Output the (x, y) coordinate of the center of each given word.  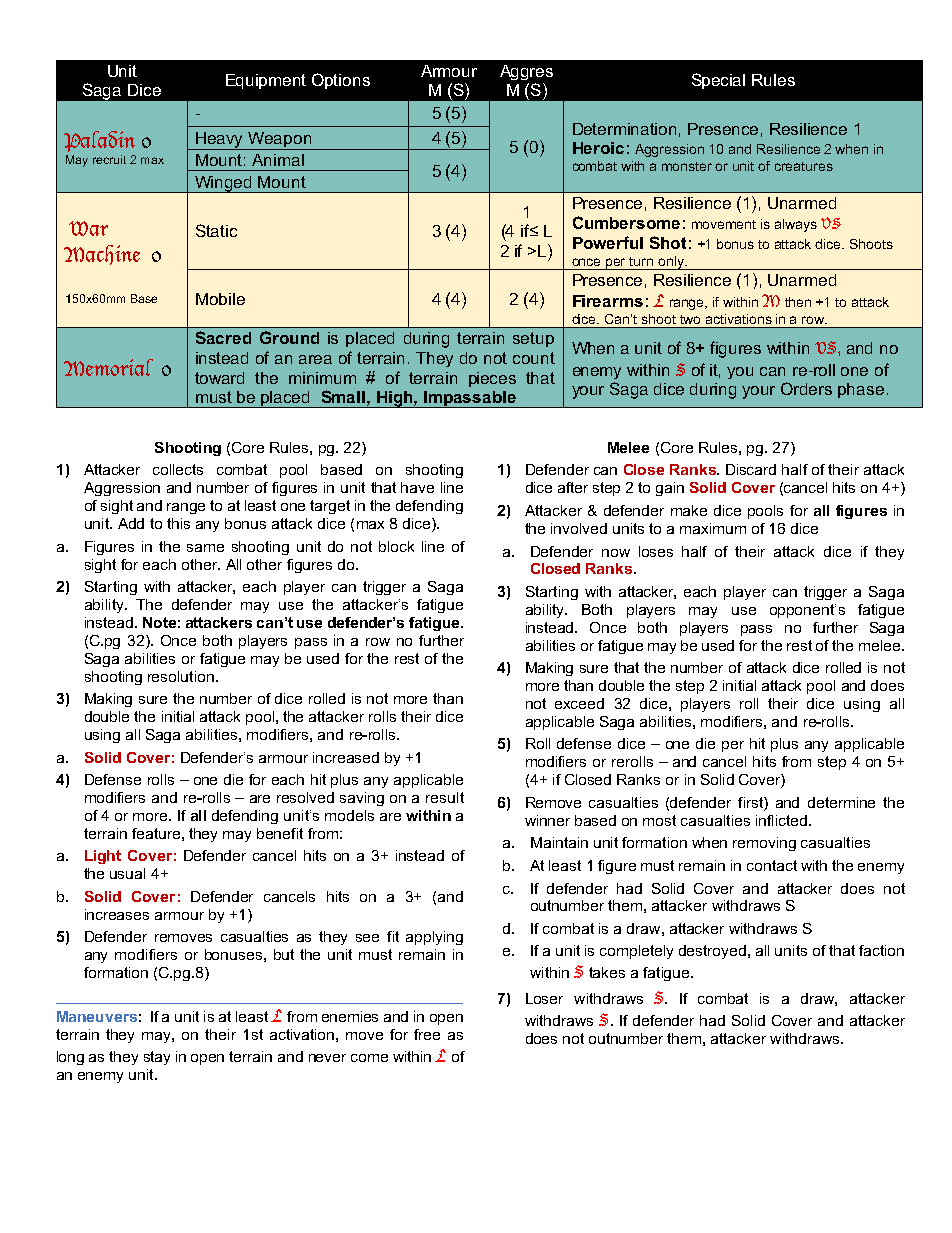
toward (219, 378)
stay (157, 1058)
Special (718, 81)
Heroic (598, 148)
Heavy (220, 141)
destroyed (712, 952)
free (427, 1034)
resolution (181, 676)
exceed (579, 703)
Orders (806, 388)
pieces (492, 379)
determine (841, 802)
